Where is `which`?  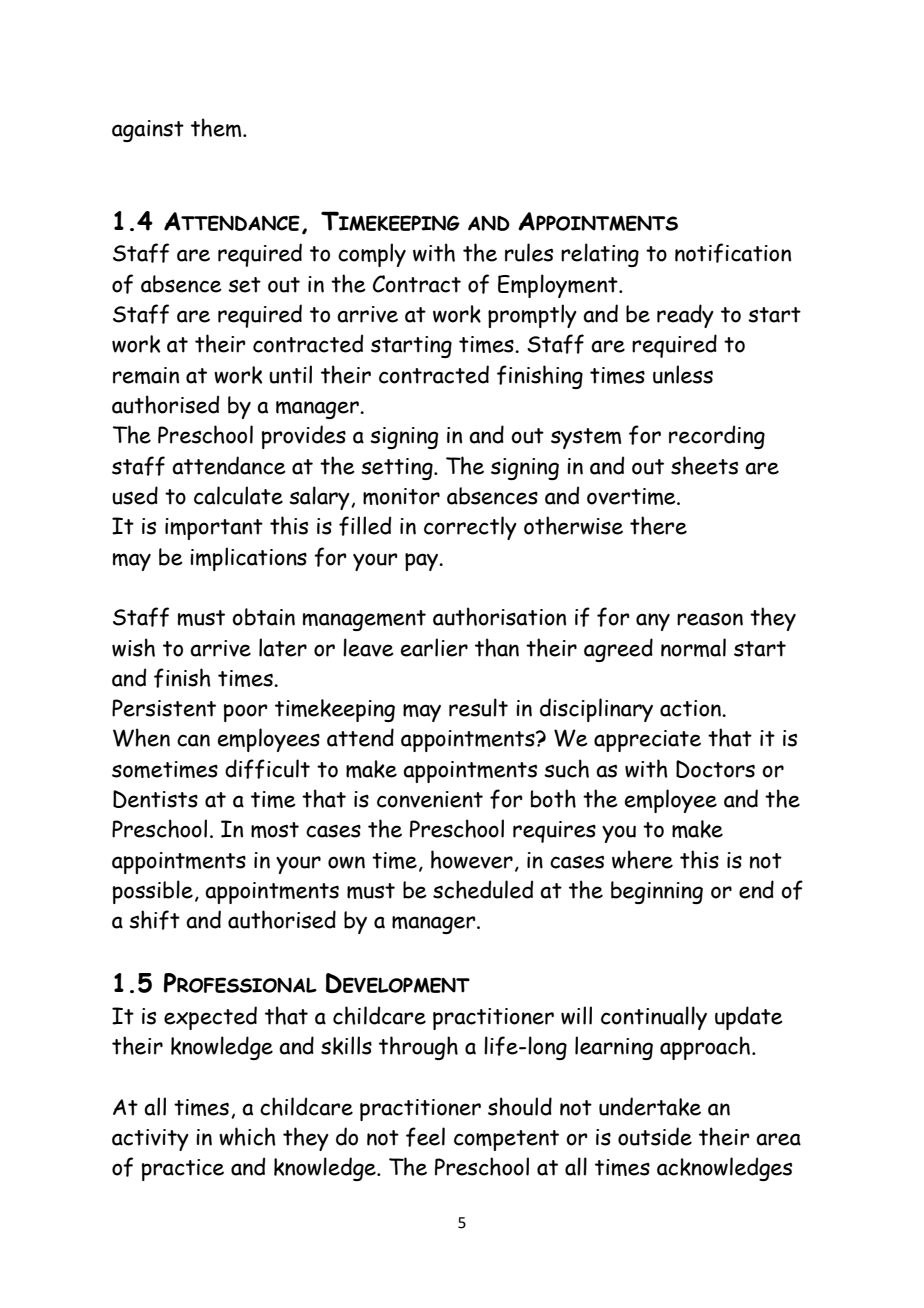
which is located at coordinates (247, 1136).
